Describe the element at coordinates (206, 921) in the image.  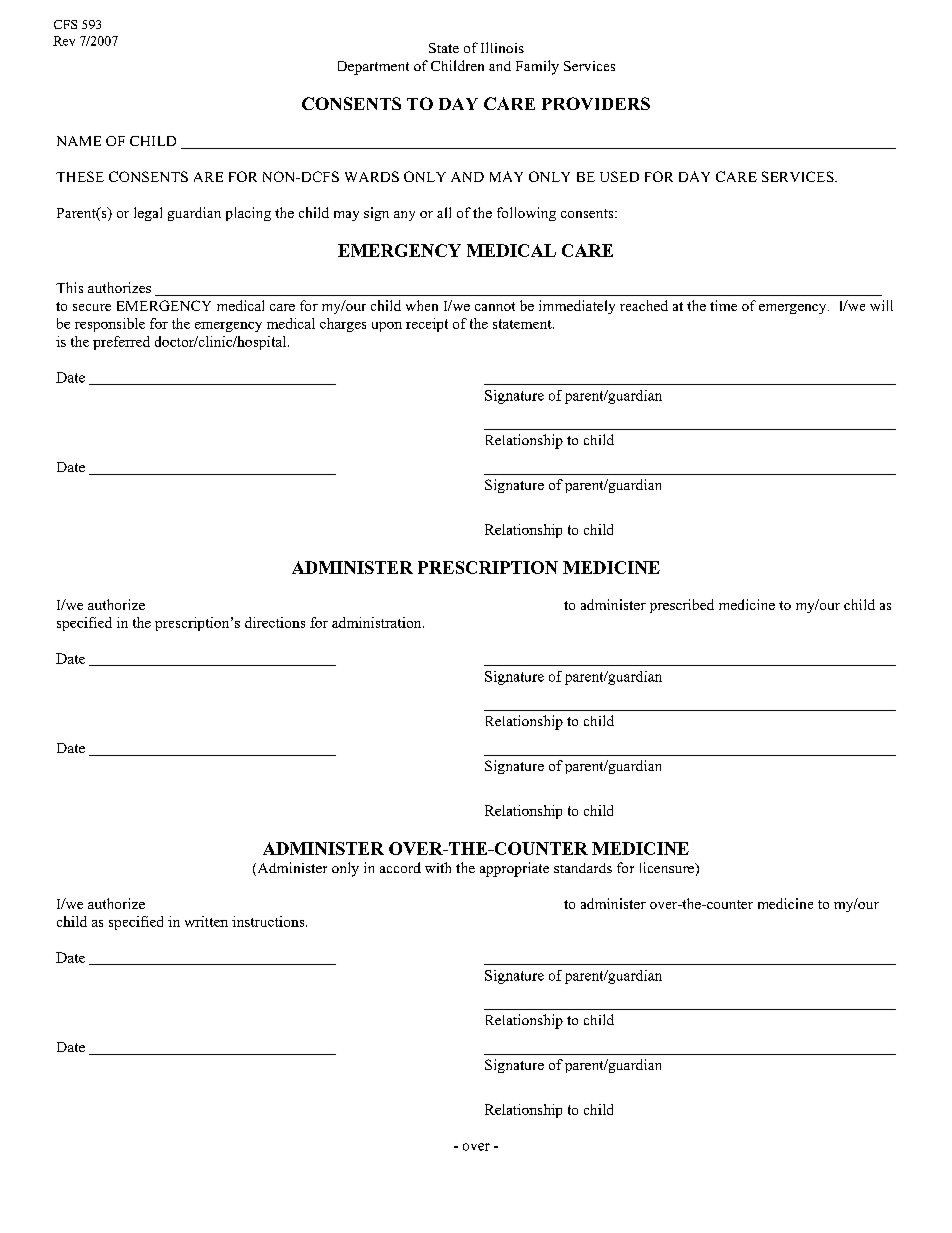
I see `written` at that location.
